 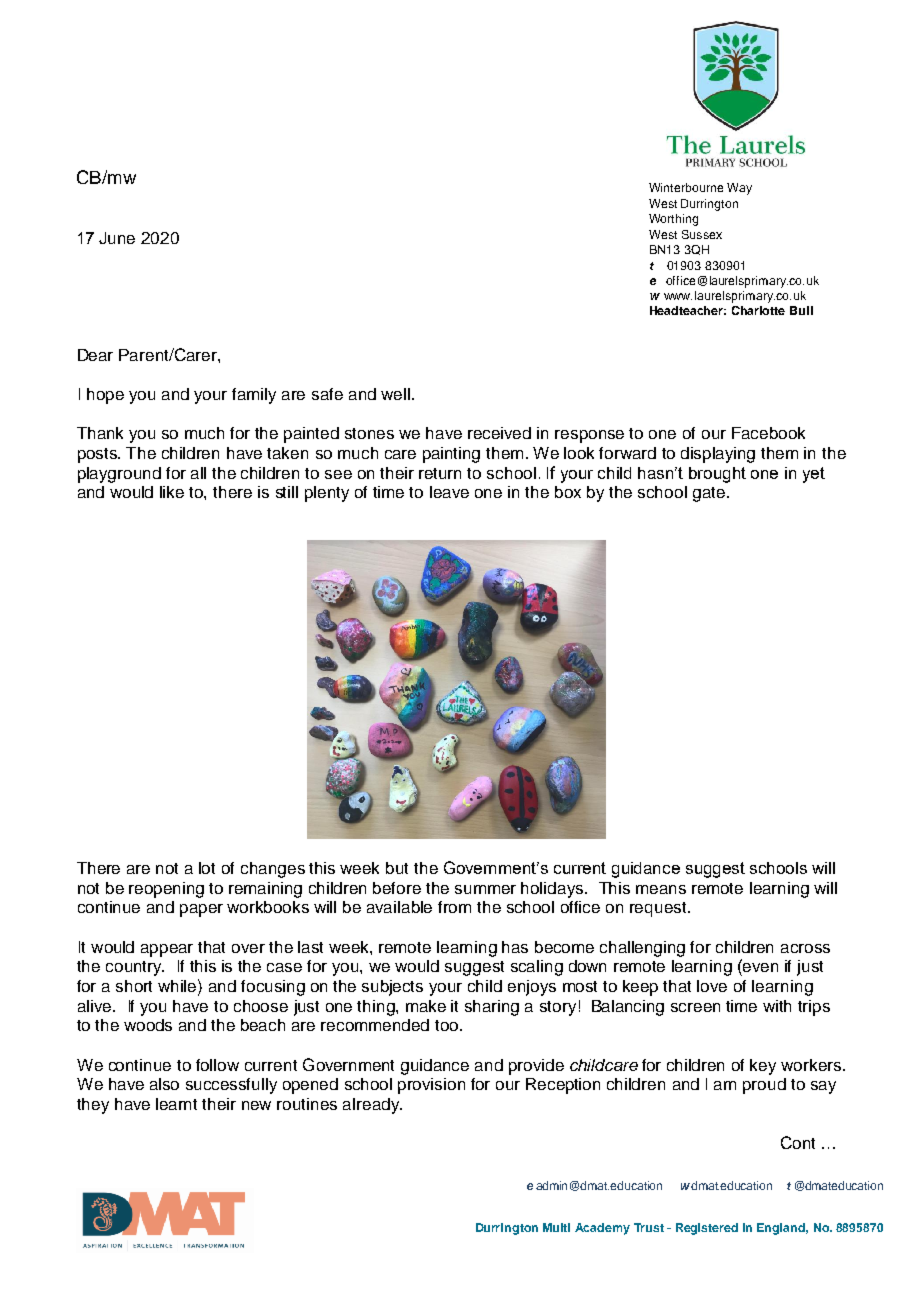 I want to click on displaying, so click(x=718, y=455).
